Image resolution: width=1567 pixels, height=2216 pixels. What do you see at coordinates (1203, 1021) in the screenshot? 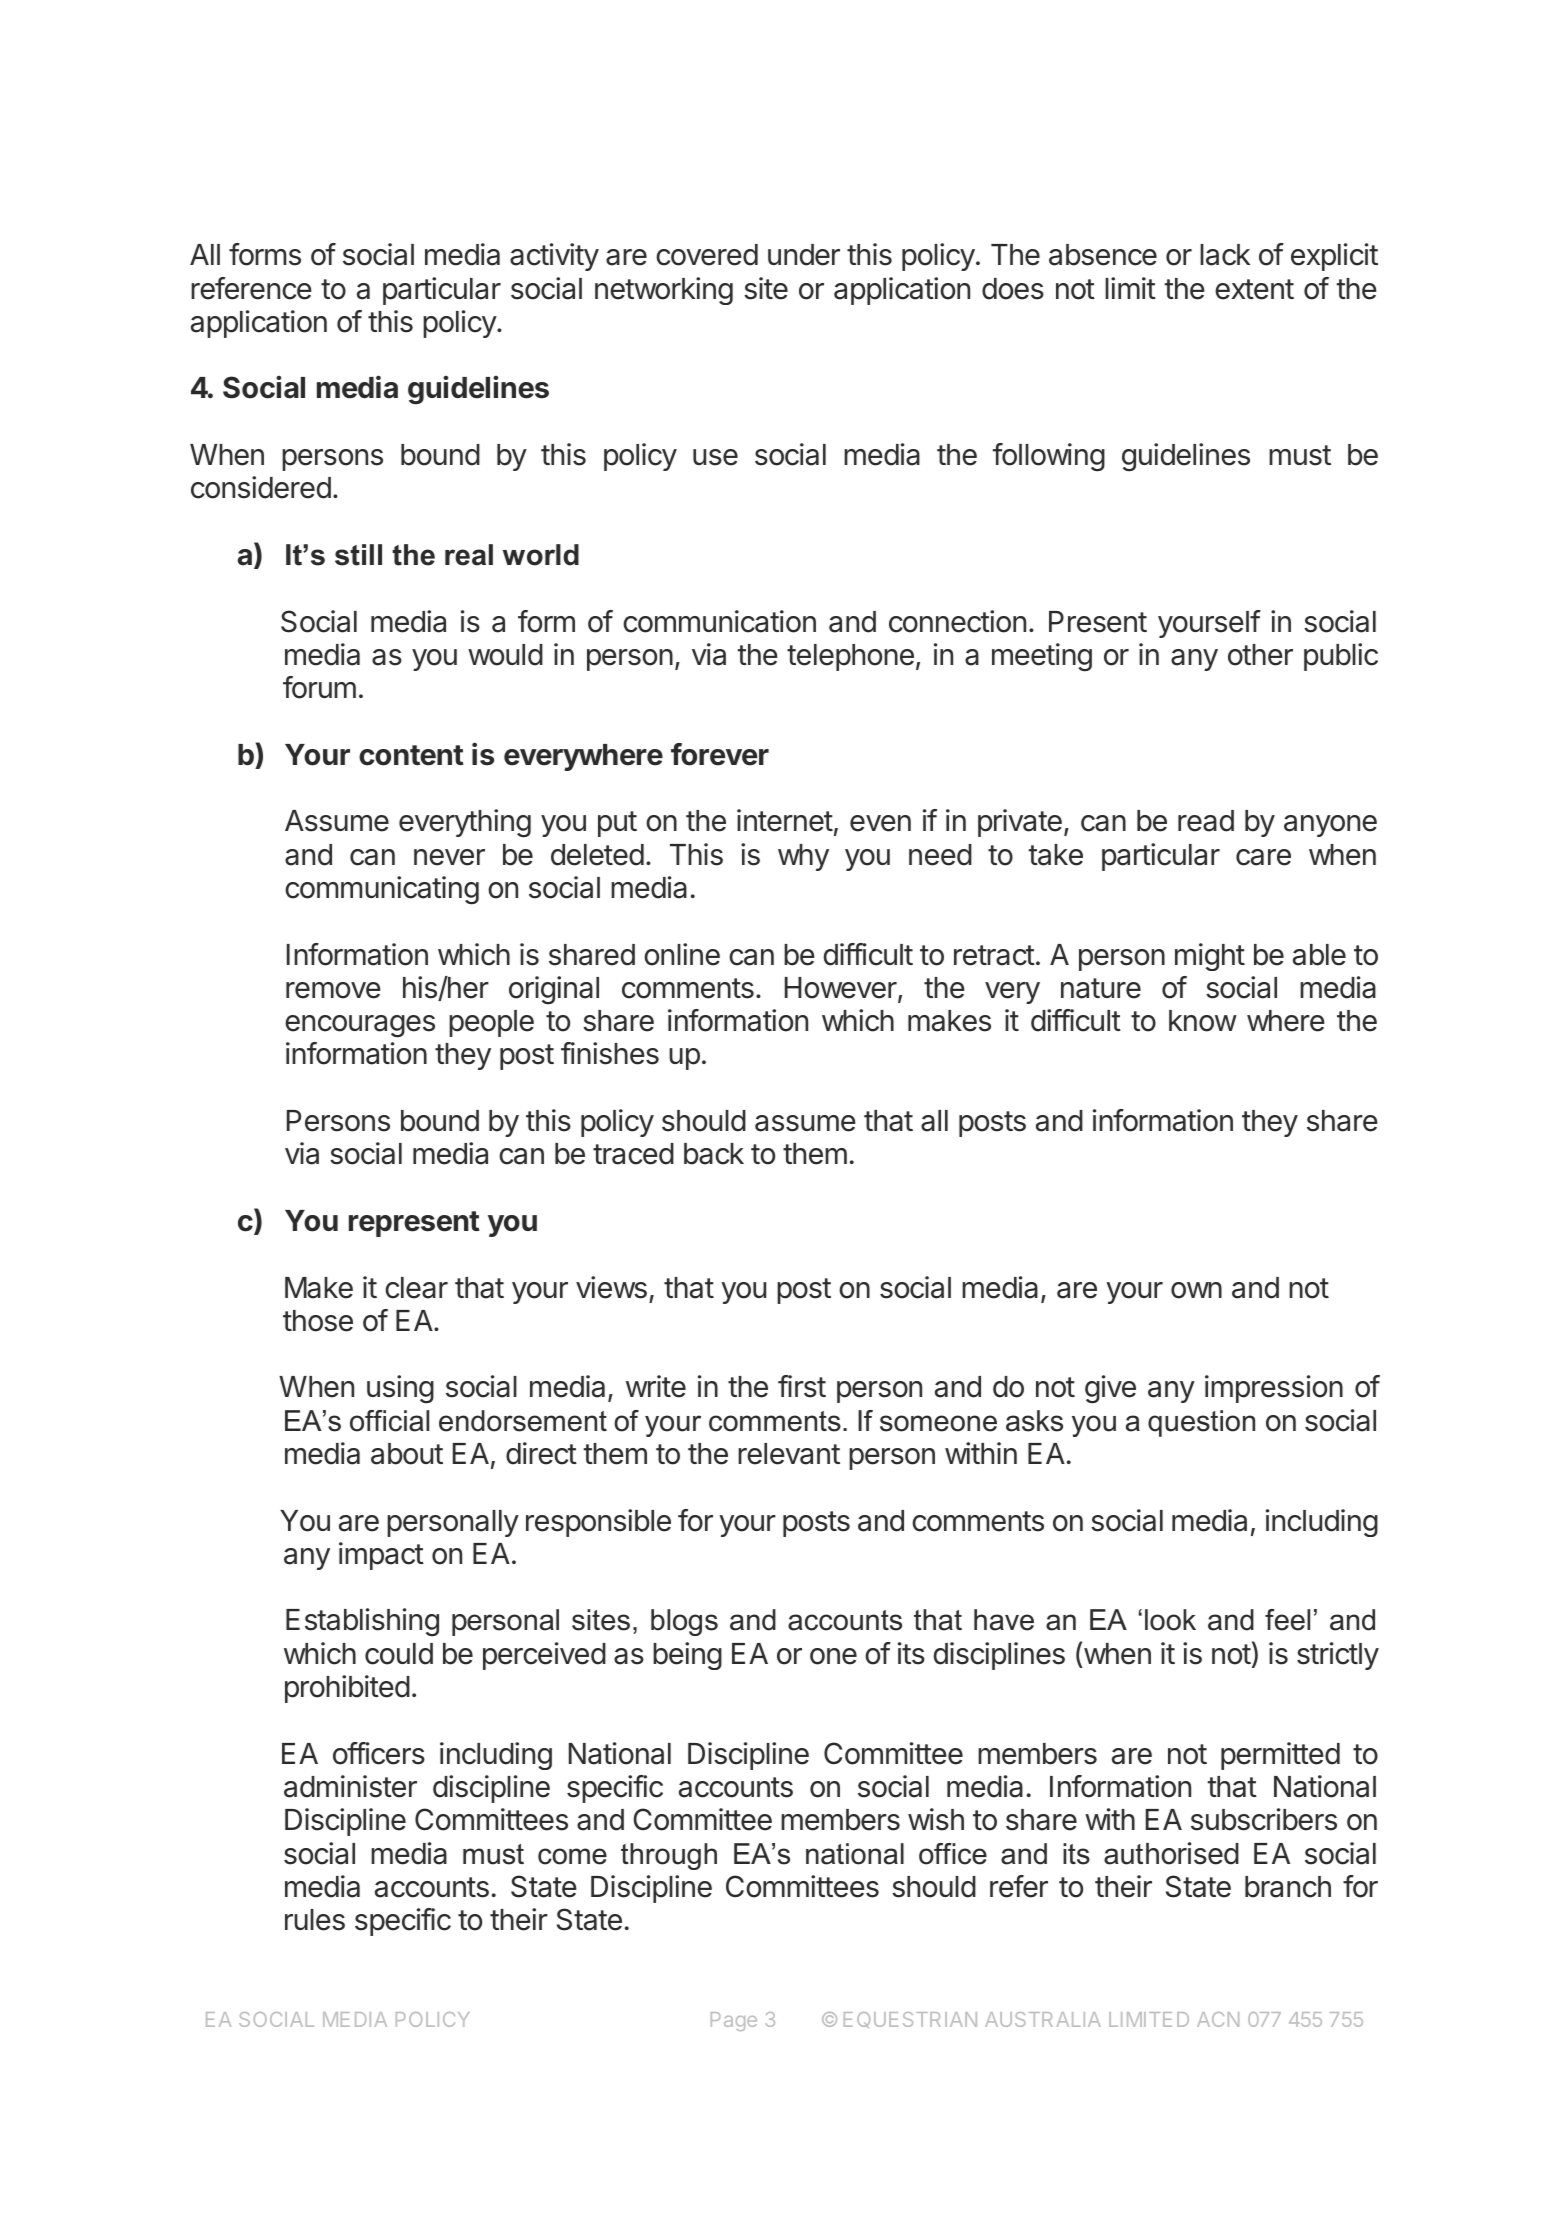
I see `know` at bounding box center [1203, 1021].
